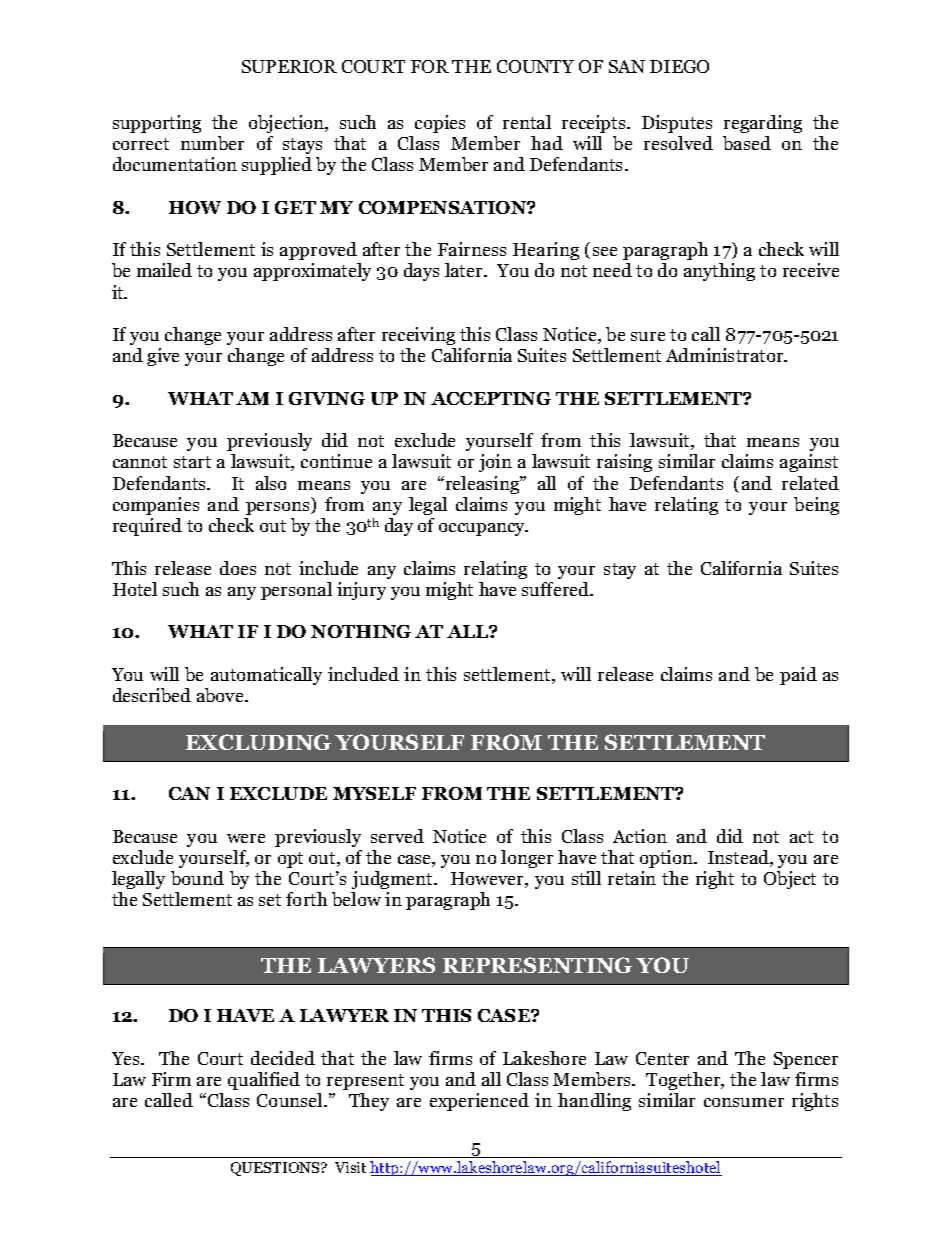 This screenshot has width=952, height=1233. Describe the element at coordinates (192, 462) in the screenshot. I see `start` at that location.
